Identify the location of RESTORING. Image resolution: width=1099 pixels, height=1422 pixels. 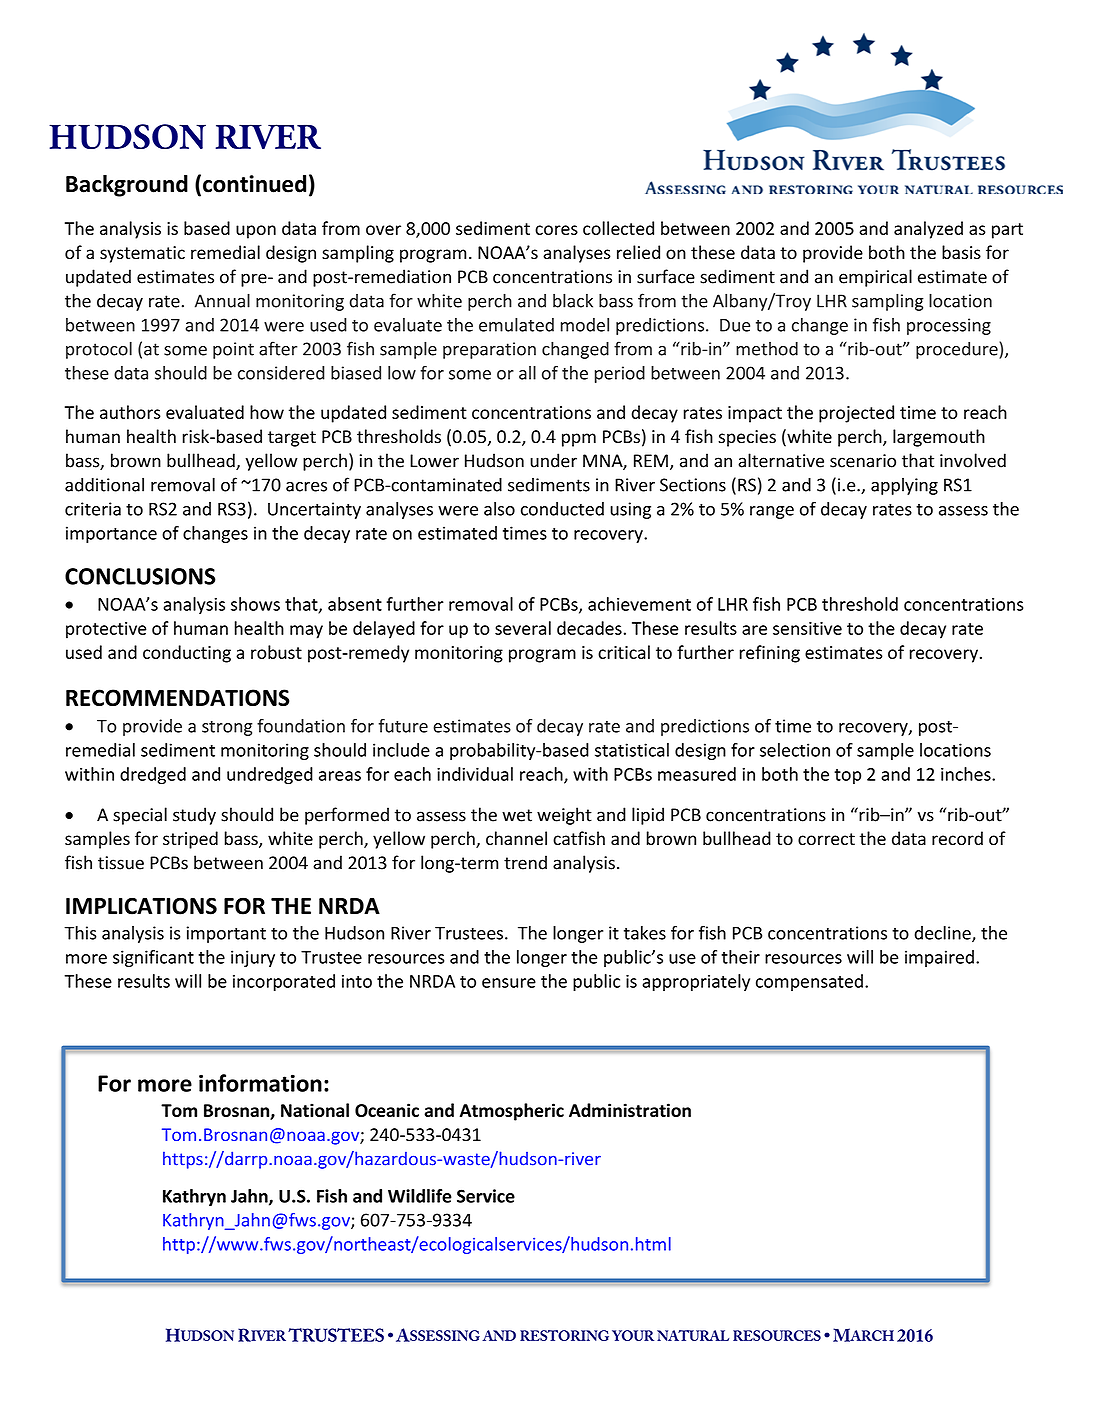
(564, 1335).
